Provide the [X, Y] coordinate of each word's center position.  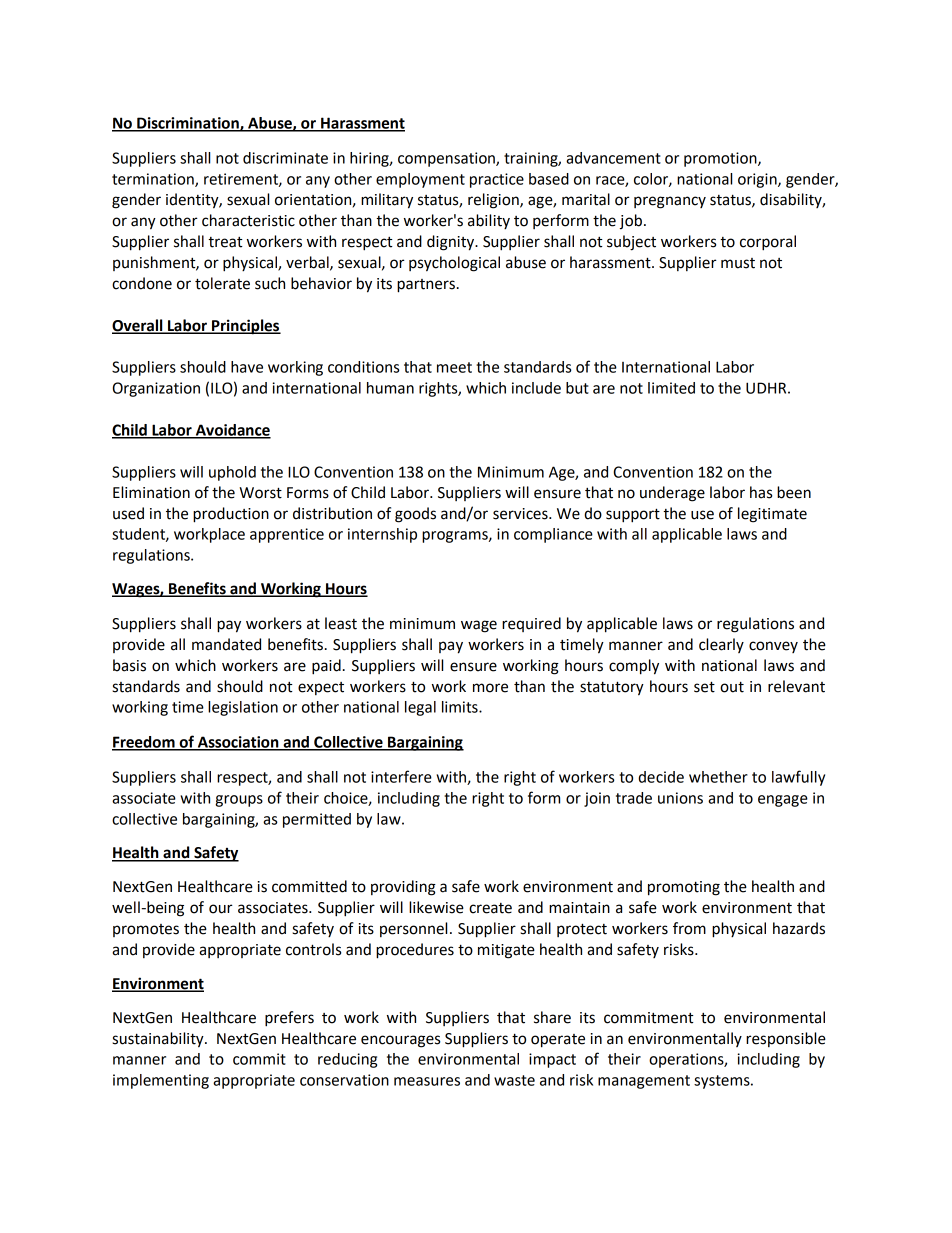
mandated [226, 644]
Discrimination [188, 124]
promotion [721, 159]
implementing [161, 1081]
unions [680, 798]
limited [671, 388]
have [247, 367]
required [531, 624]
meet [454, 367]
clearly [721, 645]
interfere [401, 776]
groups [239, 801]
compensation [447, 159]
